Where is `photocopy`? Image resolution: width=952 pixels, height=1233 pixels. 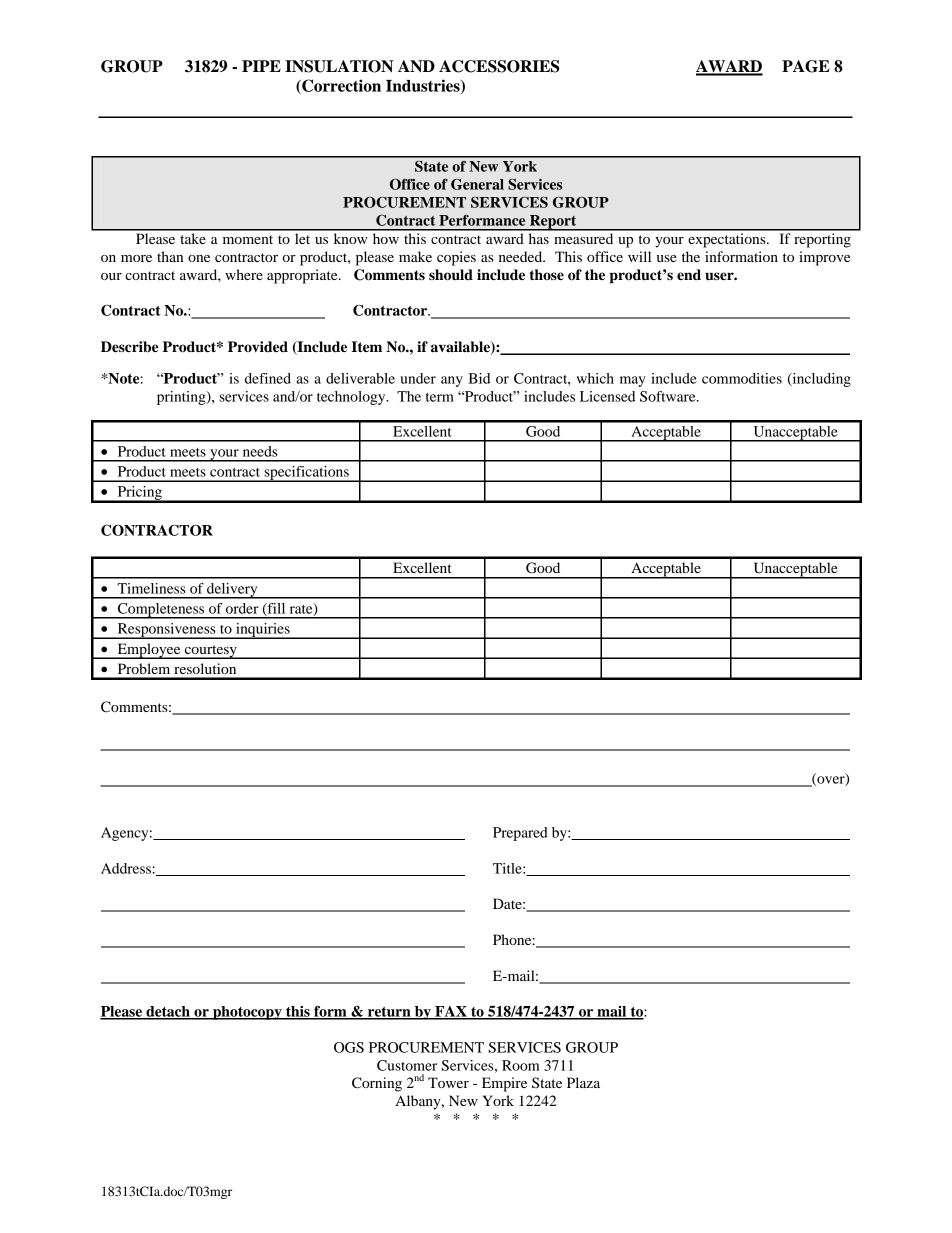 photocopy is located at coordinates (247, 1013).
